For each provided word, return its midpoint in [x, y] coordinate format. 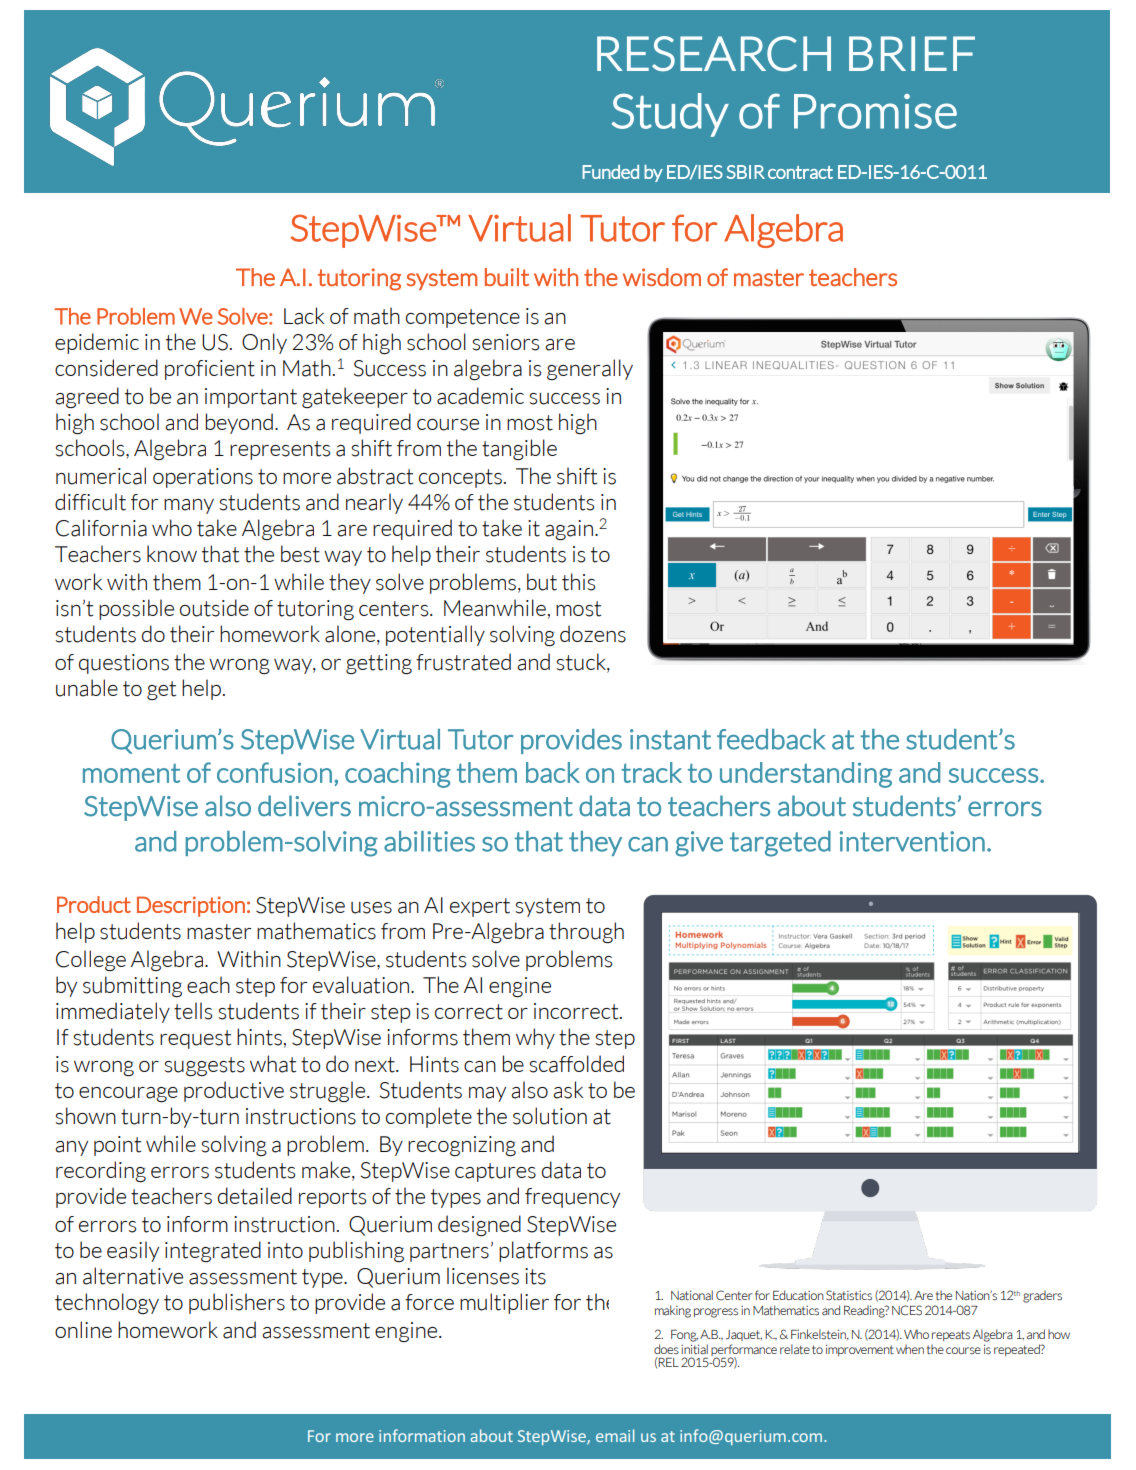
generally [590, 369]
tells [193, 1011]
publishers [237, 1303]
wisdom [662, 277]
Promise [875, 111]
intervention [912, 841]
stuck [582, 662]
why [535, 1038]
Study [670, 115]
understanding [806, 775]
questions [124, 664]
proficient [210, 370]
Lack [304, 316]
